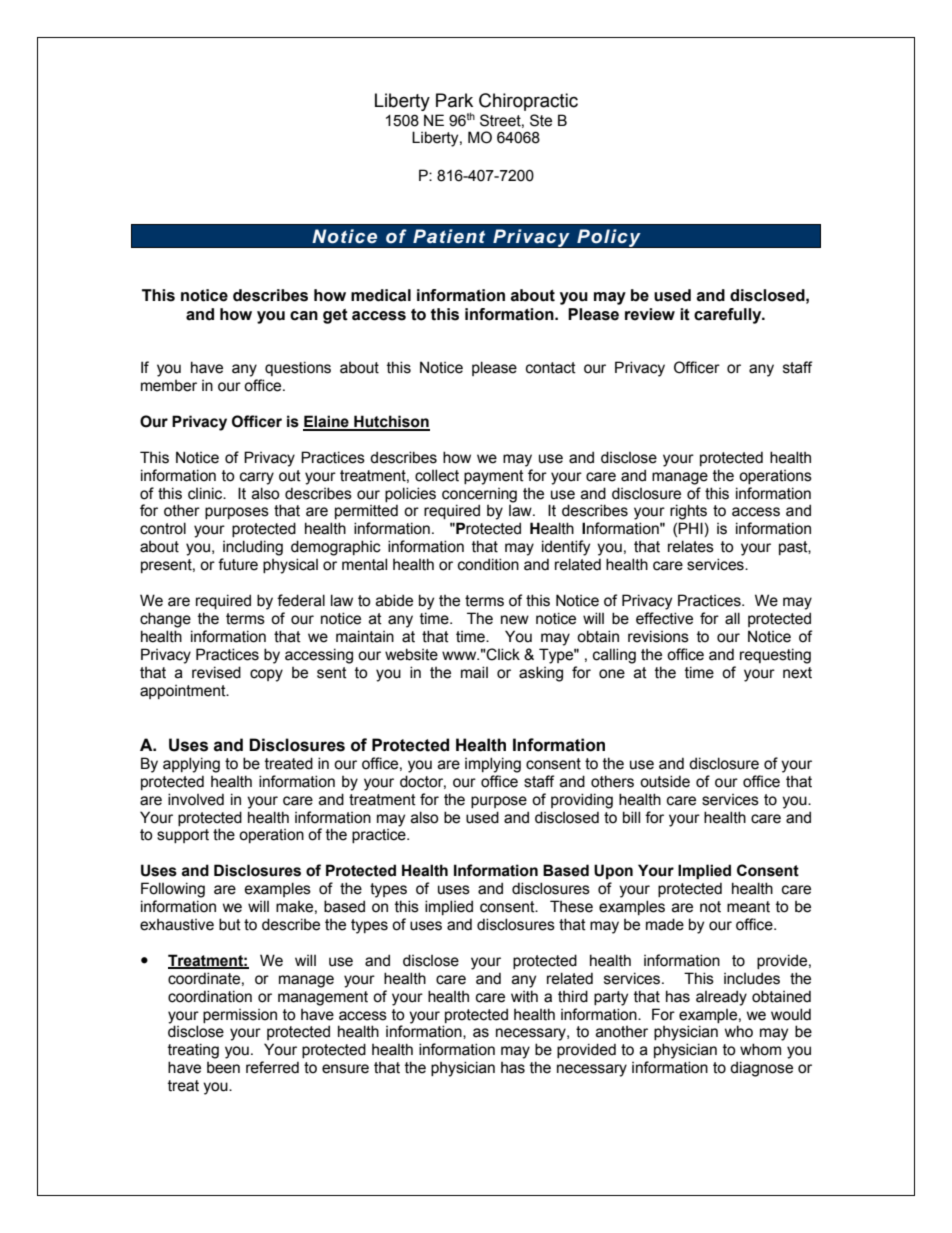 The width and height of the page is (952, 1233). I want to click on contact, so click(551, 368).
